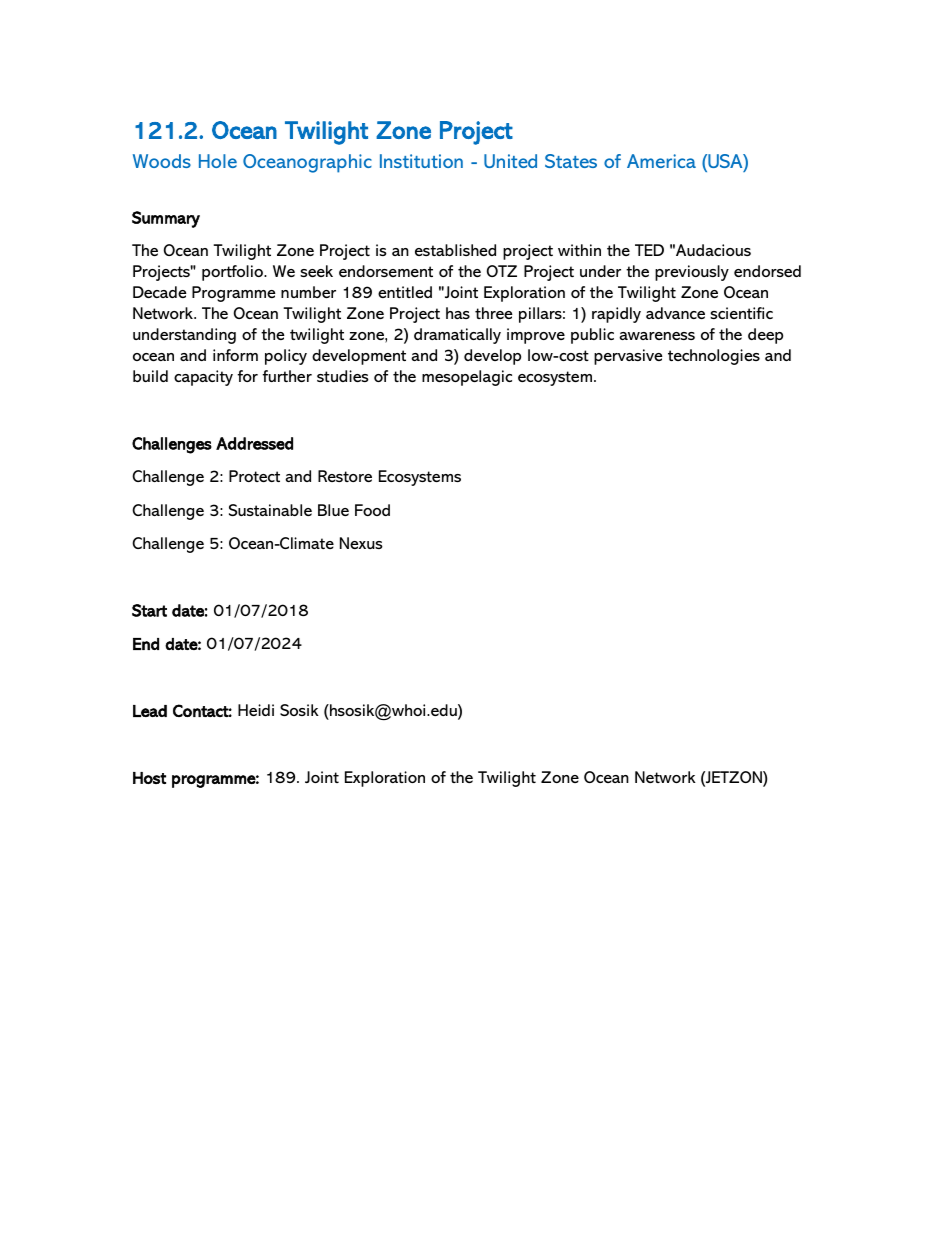 Image resolution: width=952 pixels, height=1233 pixels. Describe the element at coordinates (421, 161) in the screenshot. I see `Institution` at that location.
